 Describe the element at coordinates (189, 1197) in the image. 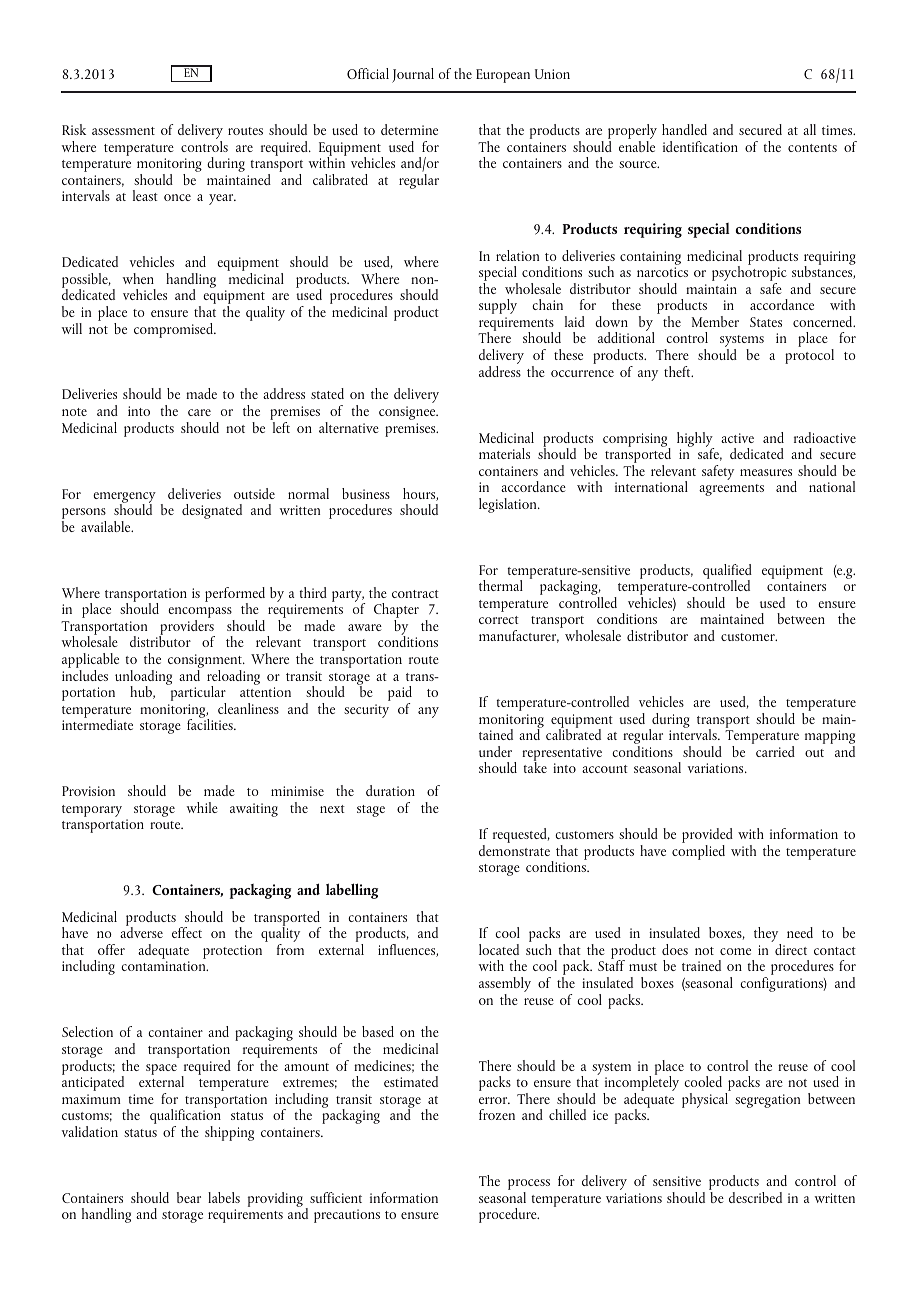

I see `bear` at that location.
